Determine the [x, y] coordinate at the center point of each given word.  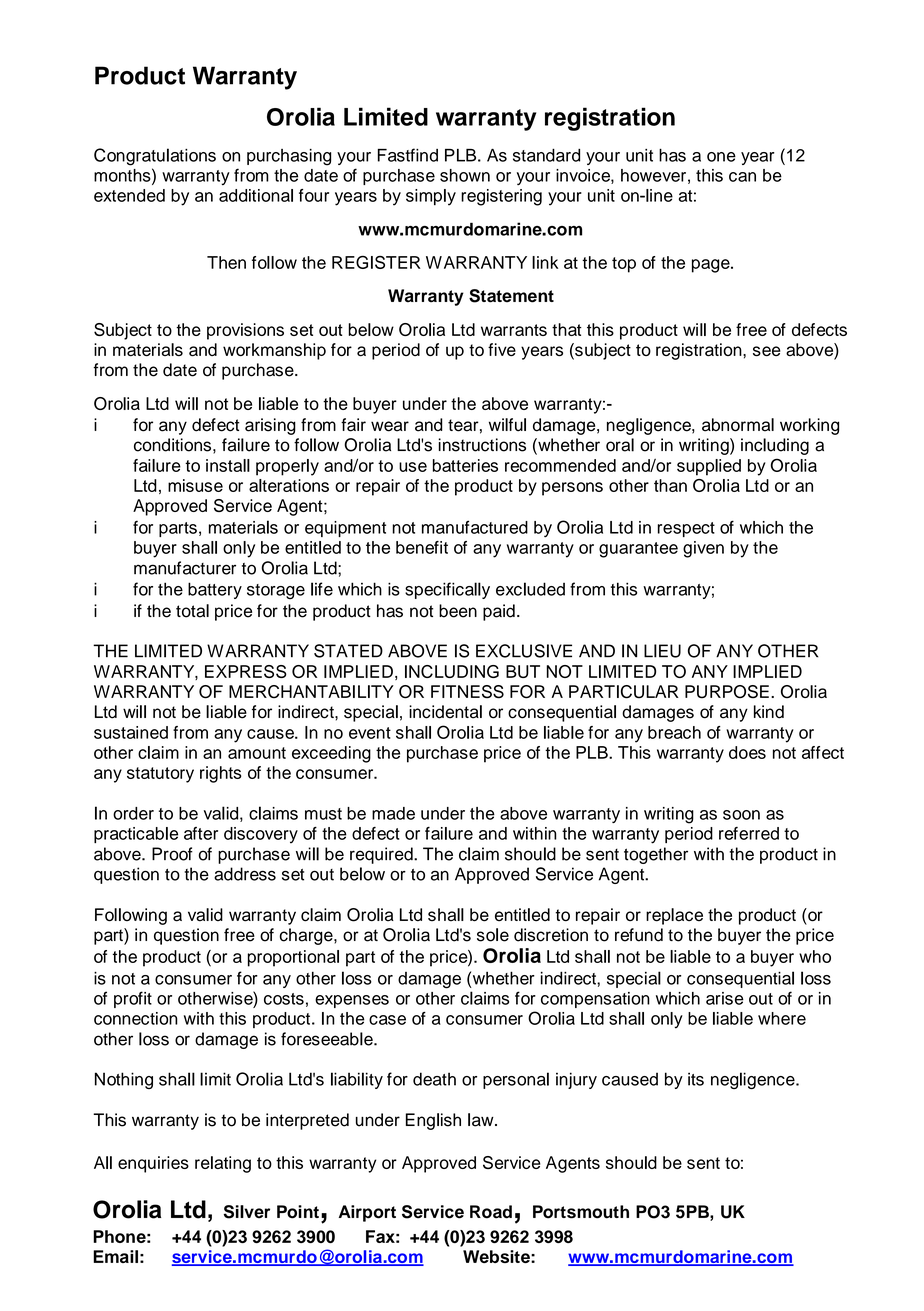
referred [749, 833]
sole [493, 935]
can [742, 177]
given [703, 549]
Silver [247, 1212]
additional [256, 195]
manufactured [475, 527]
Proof [172, 854]
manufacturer [185, 568]
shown [465, 175]
